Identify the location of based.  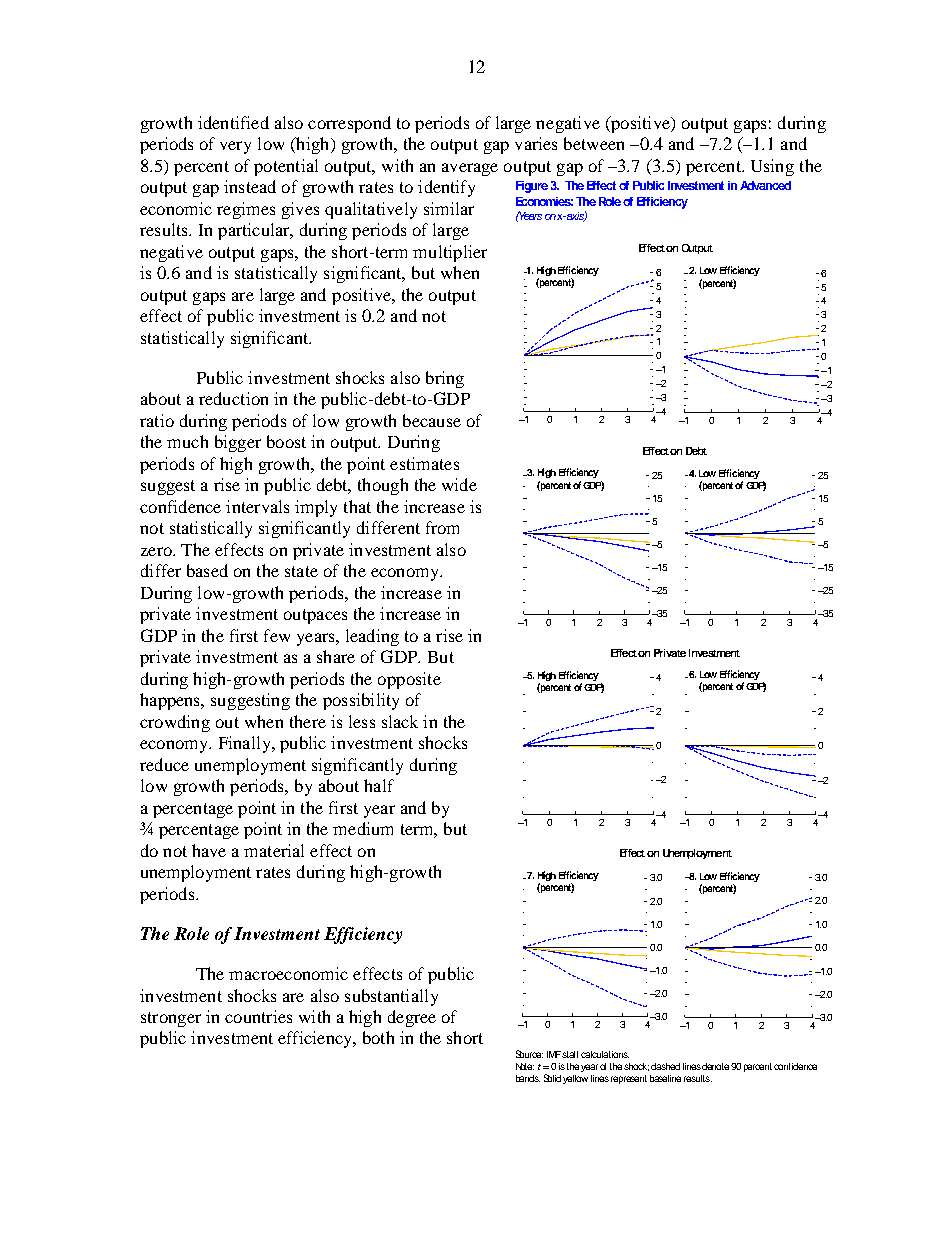
(207, 570).
